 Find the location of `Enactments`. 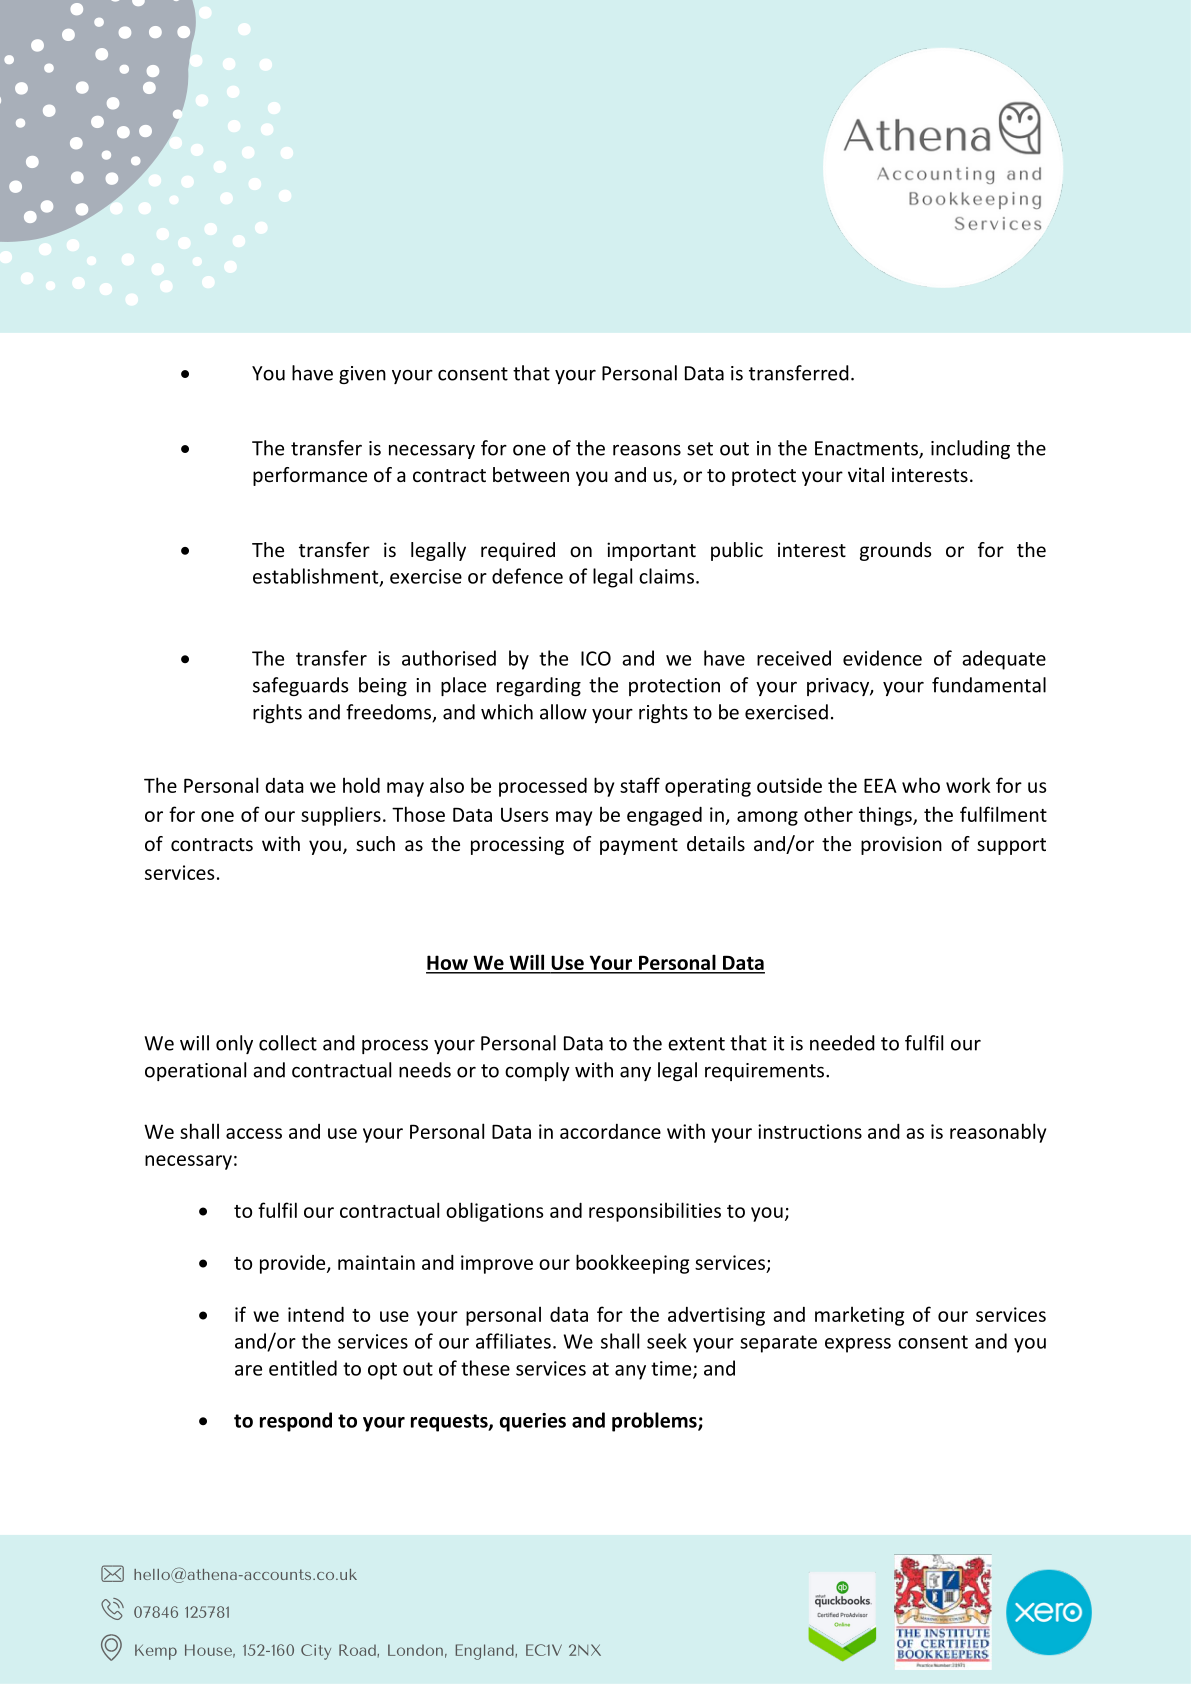

Enactments is located at coordinates (867, 449).
